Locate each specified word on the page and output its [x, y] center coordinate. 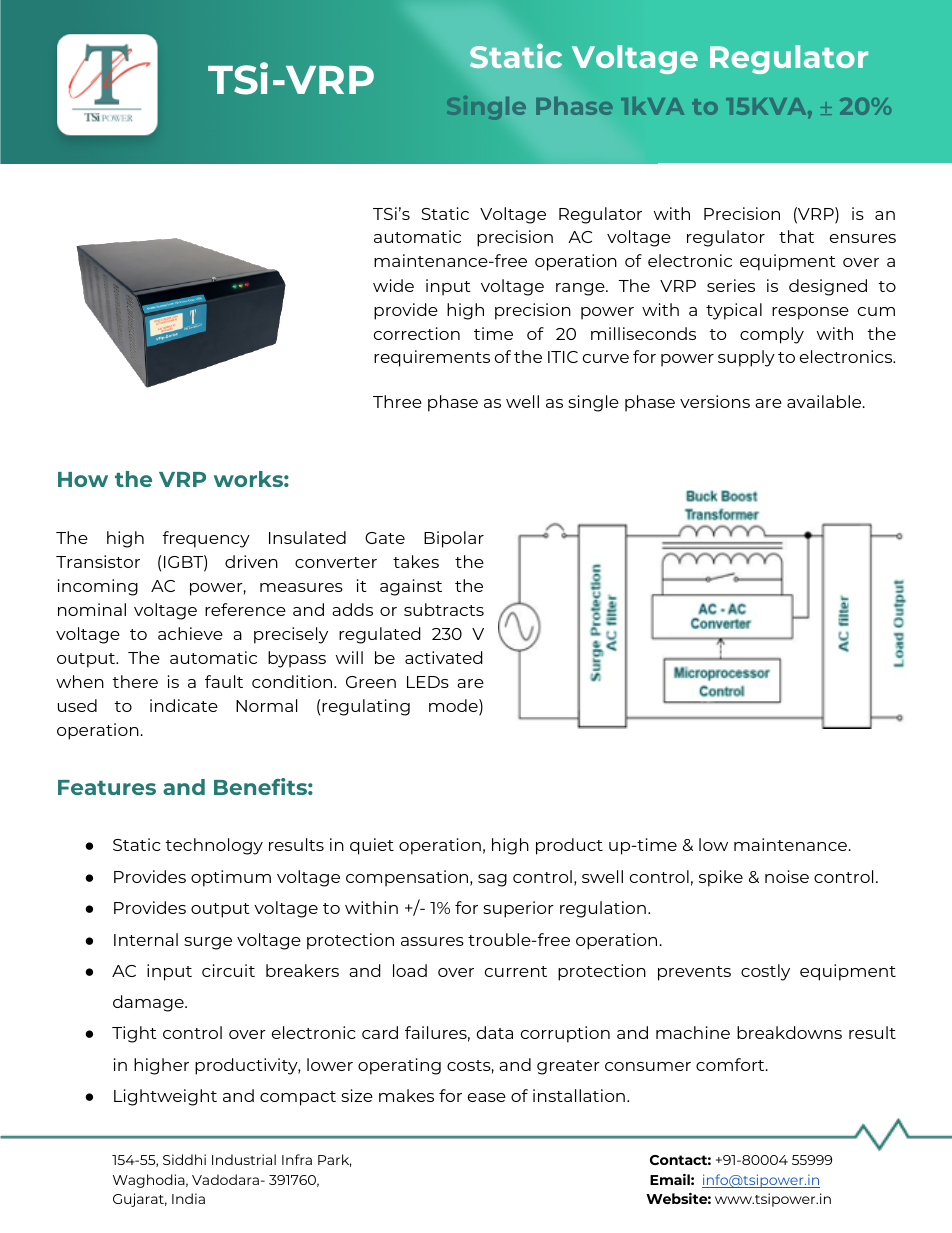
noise [787, 876]
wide [393, 285]
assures [432, 941]
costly [765, 972]
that [796, 236]
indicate [184, 705]
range [581, 289]
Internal [146, 939]
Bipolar [454, 539]
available [825, 401]
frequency [206, 539]
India [188, 1198]
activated [443, 657]
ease [487, 1097]
